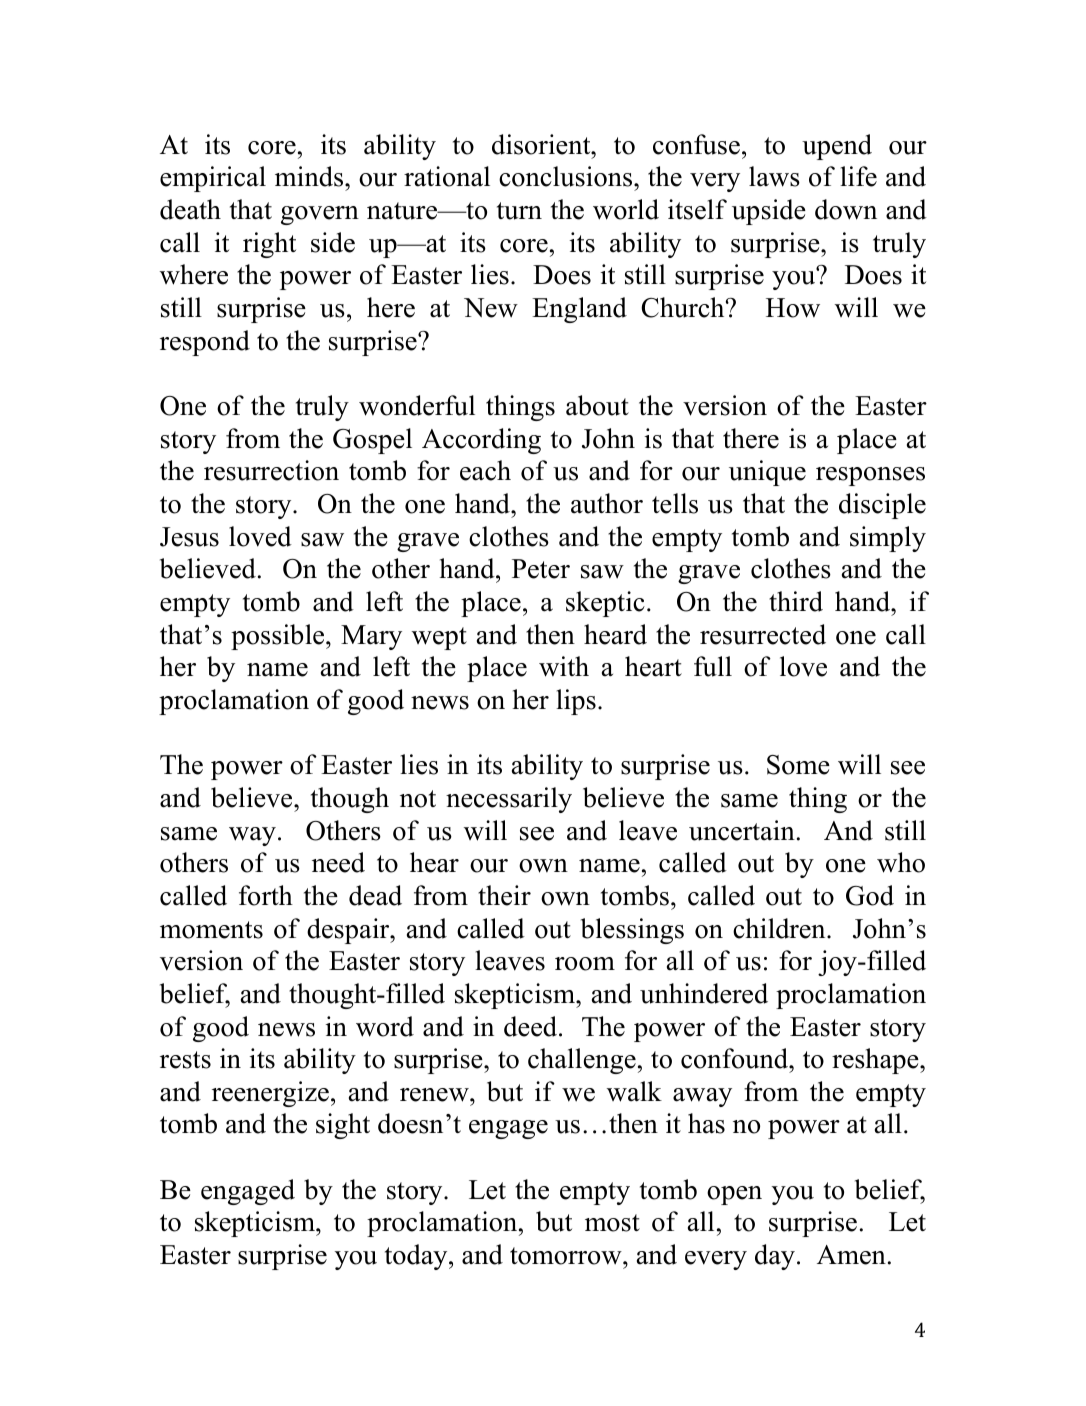  What do you see at coordinates (279, 637) in the document?
I see `possible` at bounding box center [279, 637].
